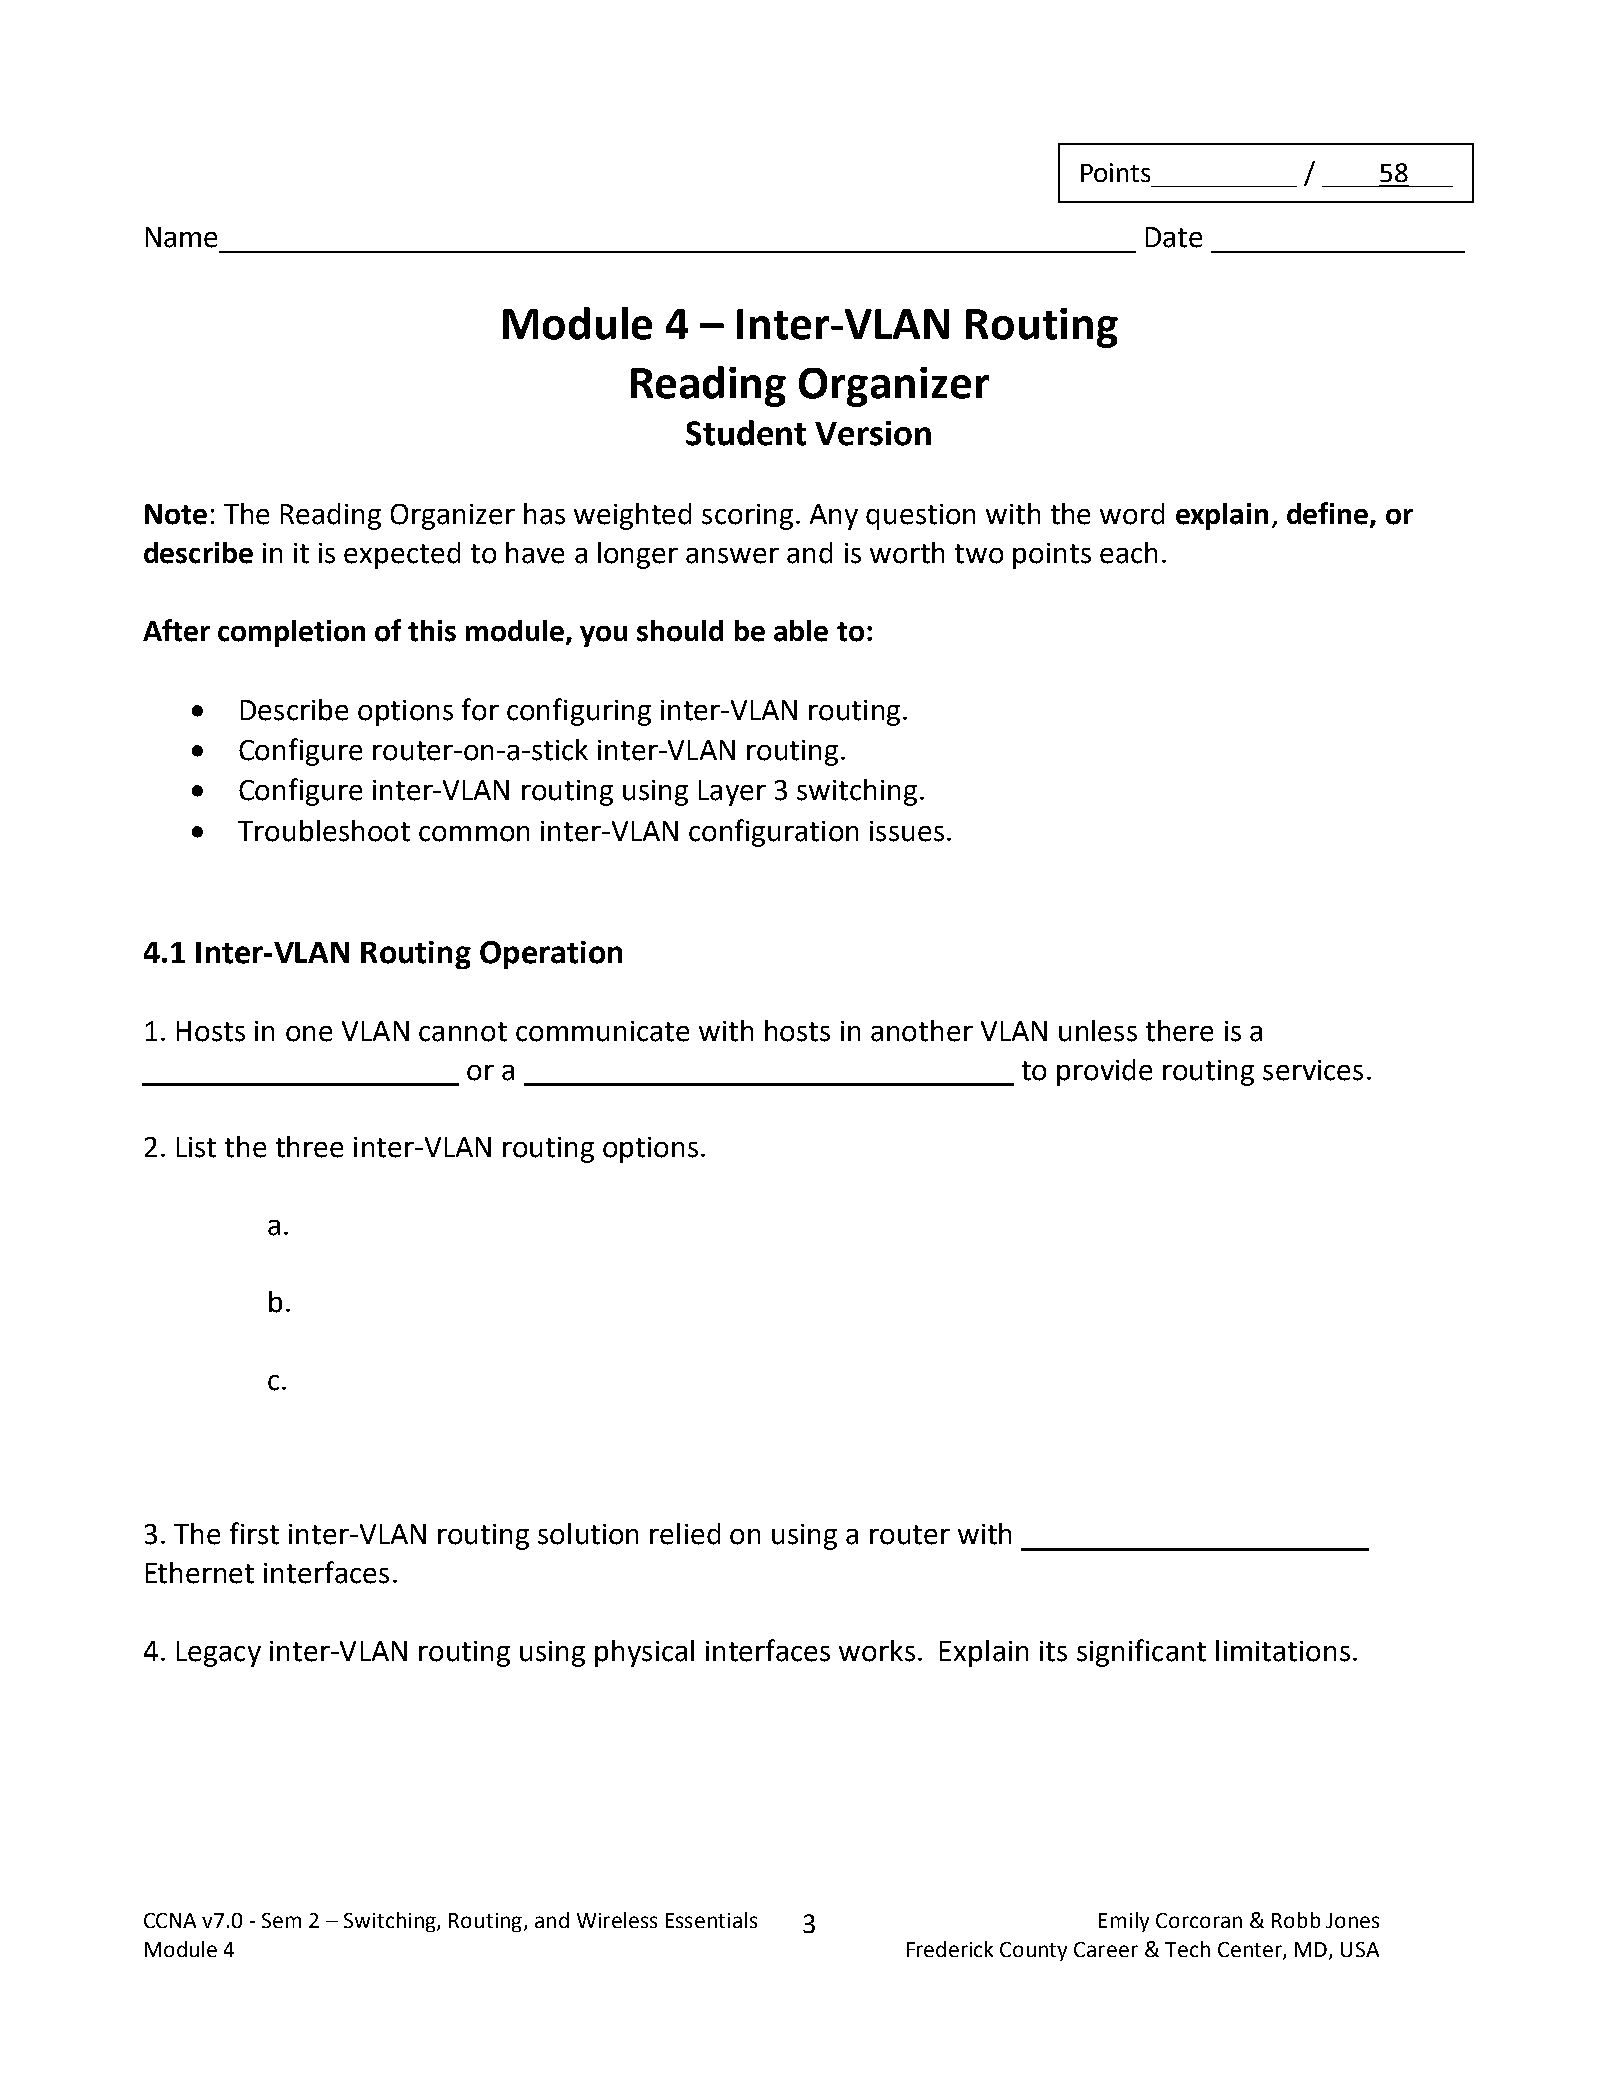  What do you see at coordinates (685, 1534) in the image?
I see `relied` at bounding box center [685, 1534].
